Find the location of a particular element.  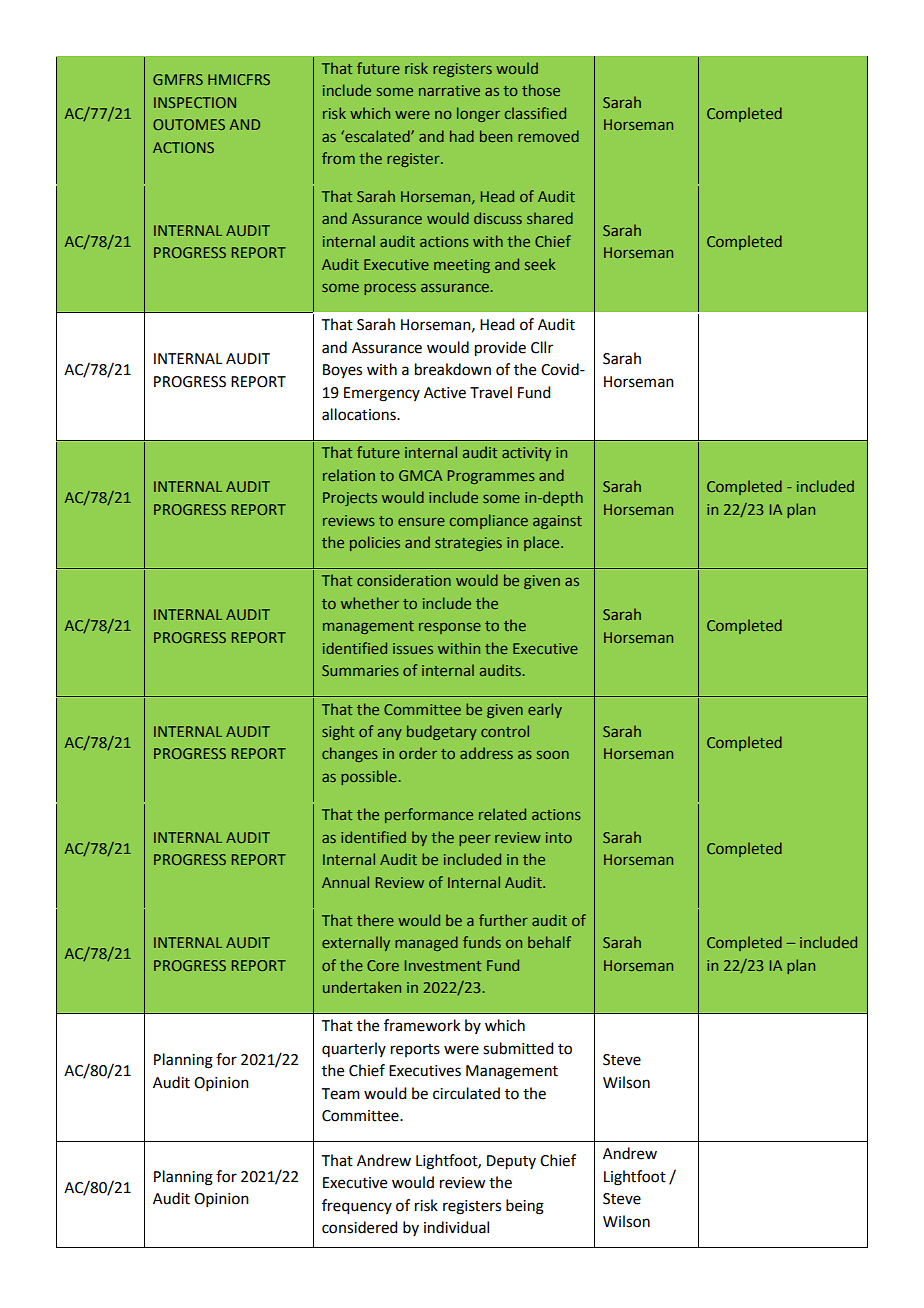

INSPECTION is located at coordinates (195, 102).
